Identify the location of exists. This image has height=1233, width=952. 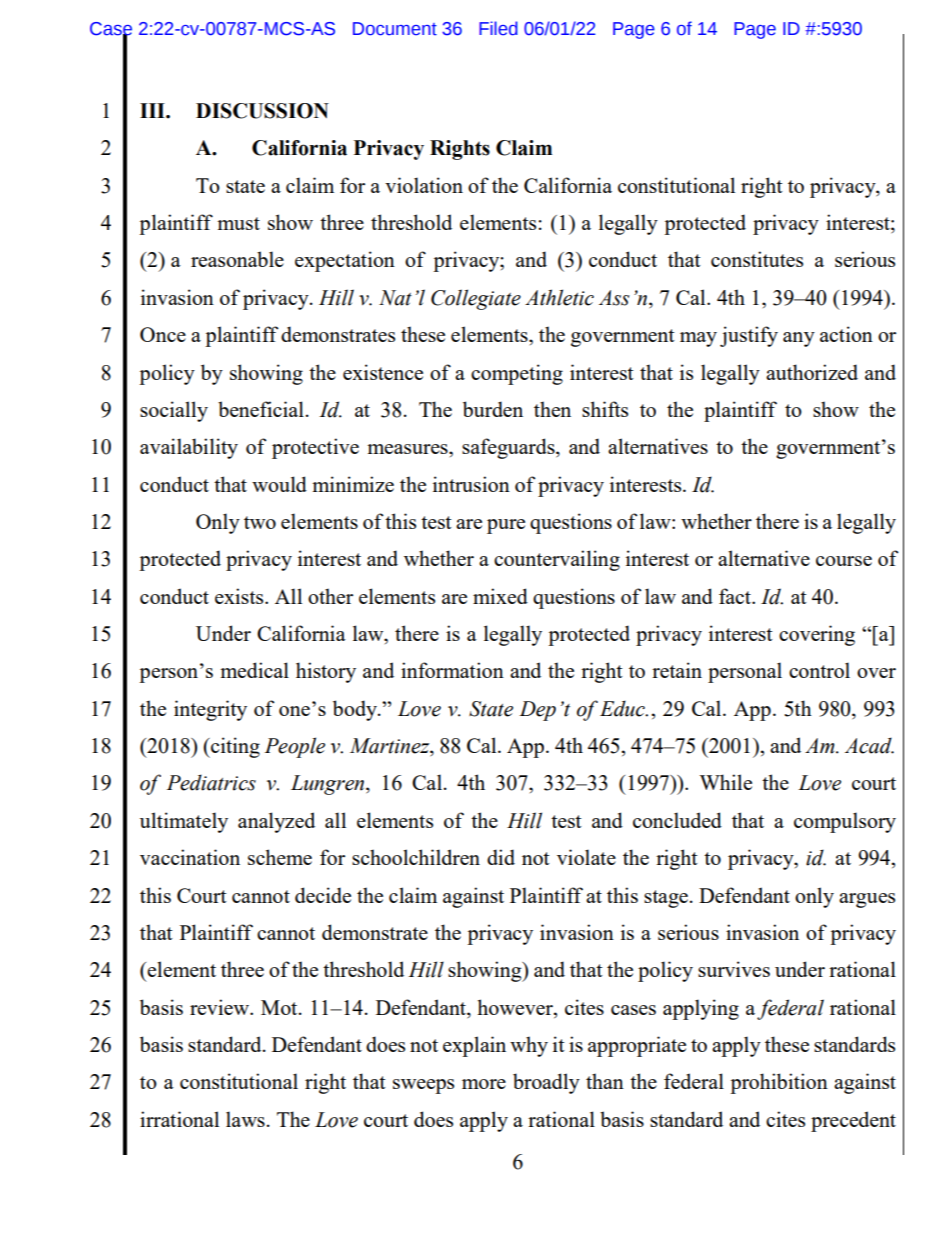
(240, 596).
